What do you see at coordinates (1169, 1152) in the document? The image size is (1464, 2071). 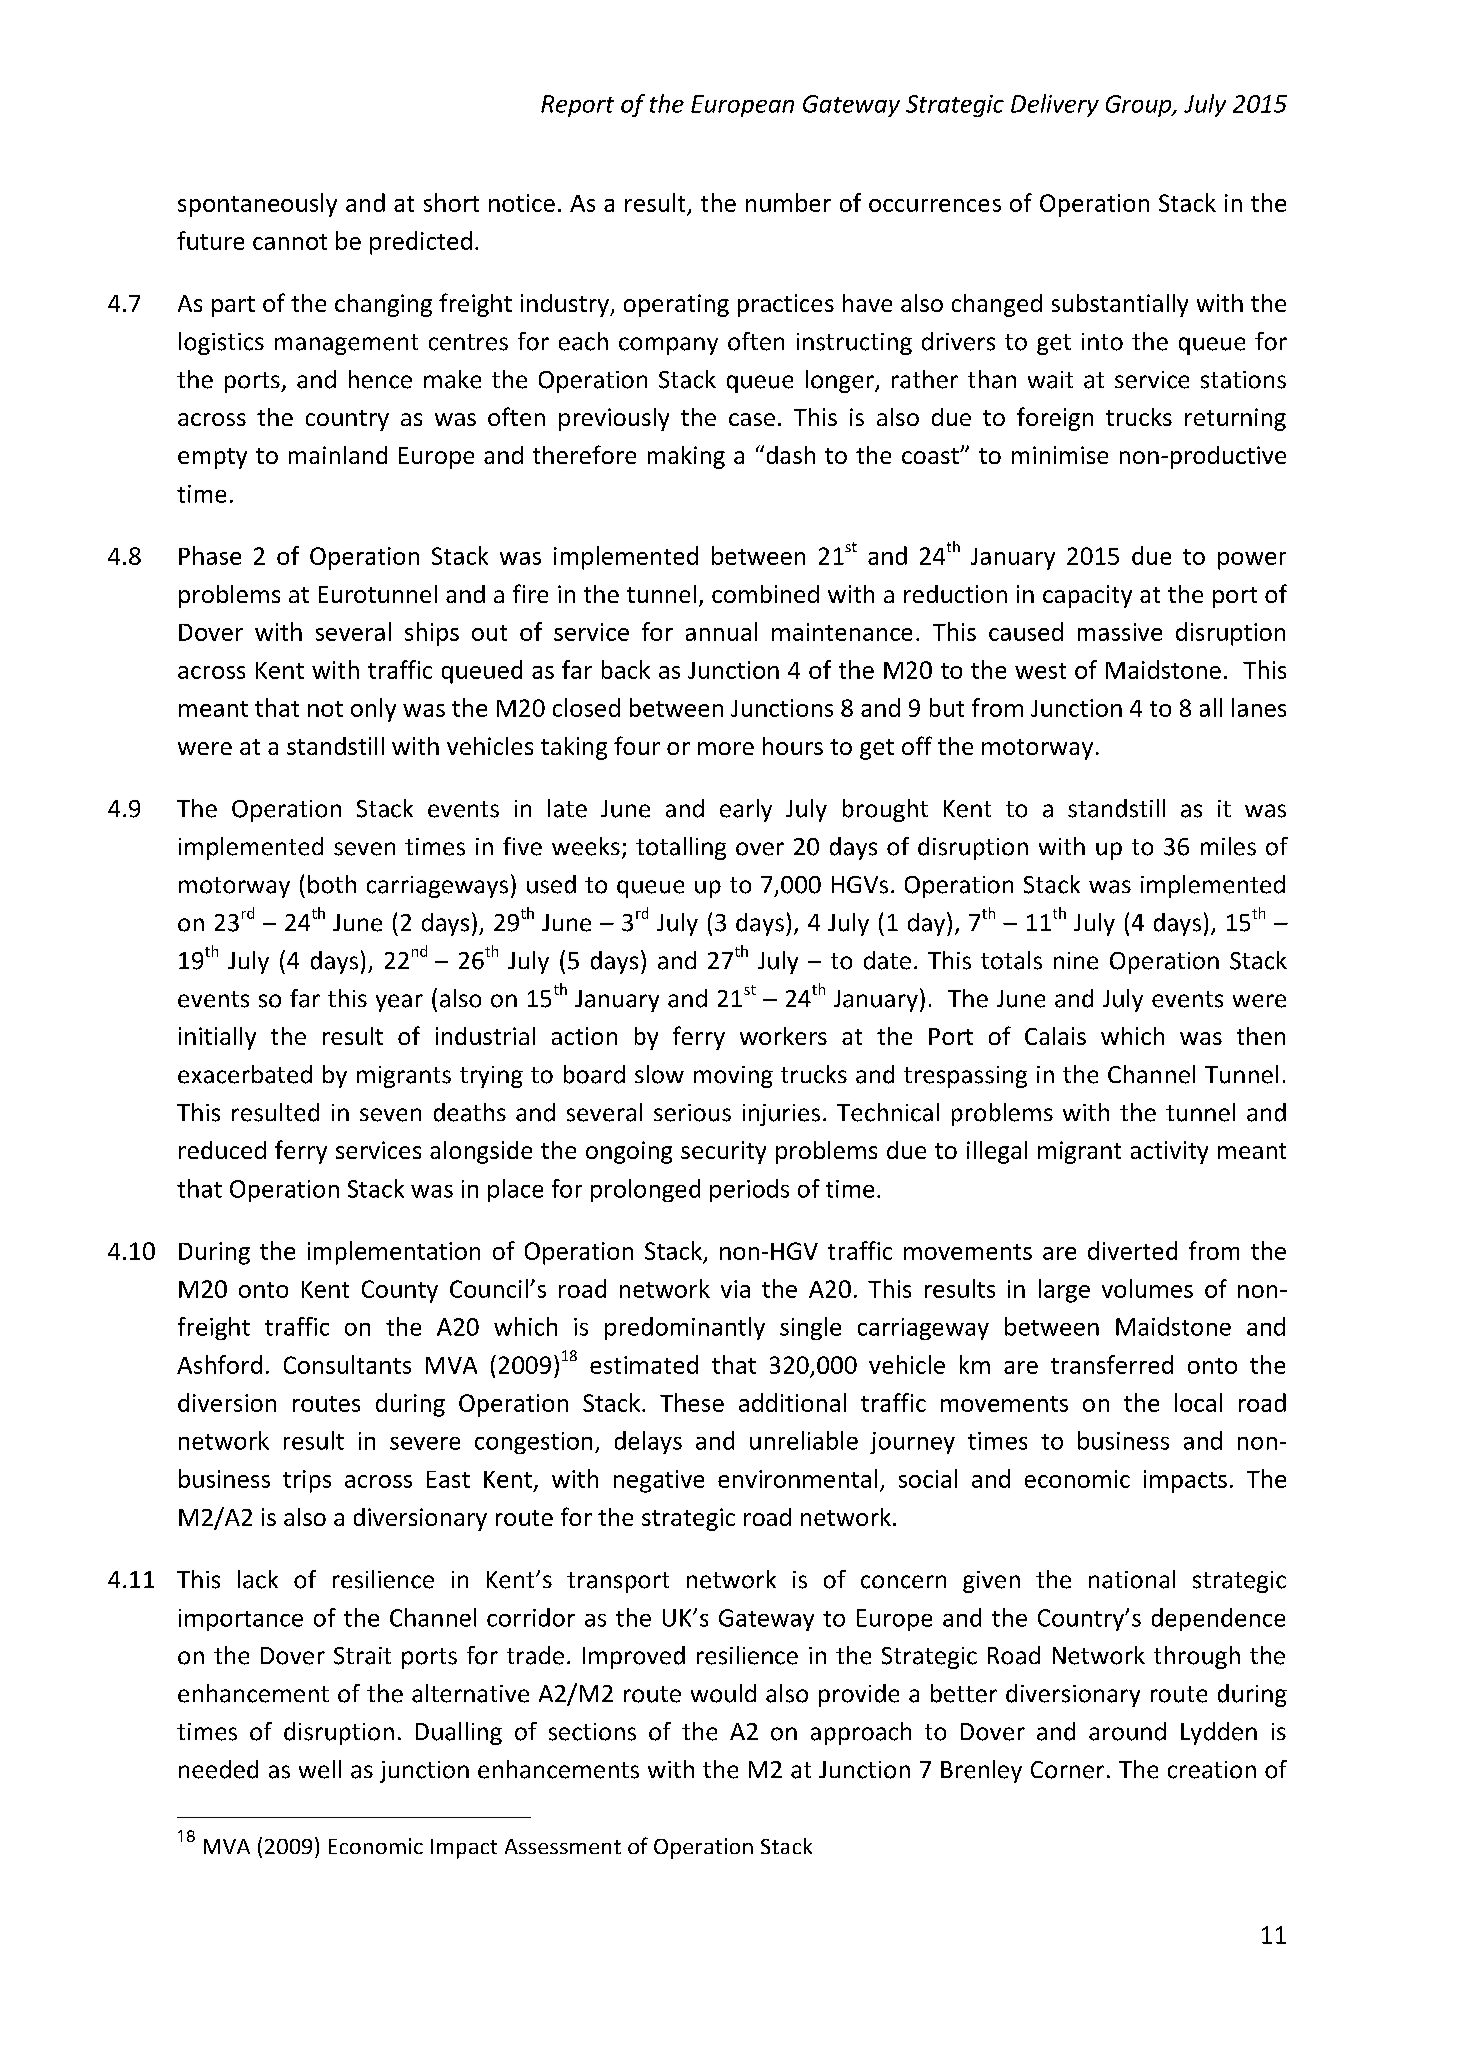 I see `activity` at bounding box center [1169, 1152].
